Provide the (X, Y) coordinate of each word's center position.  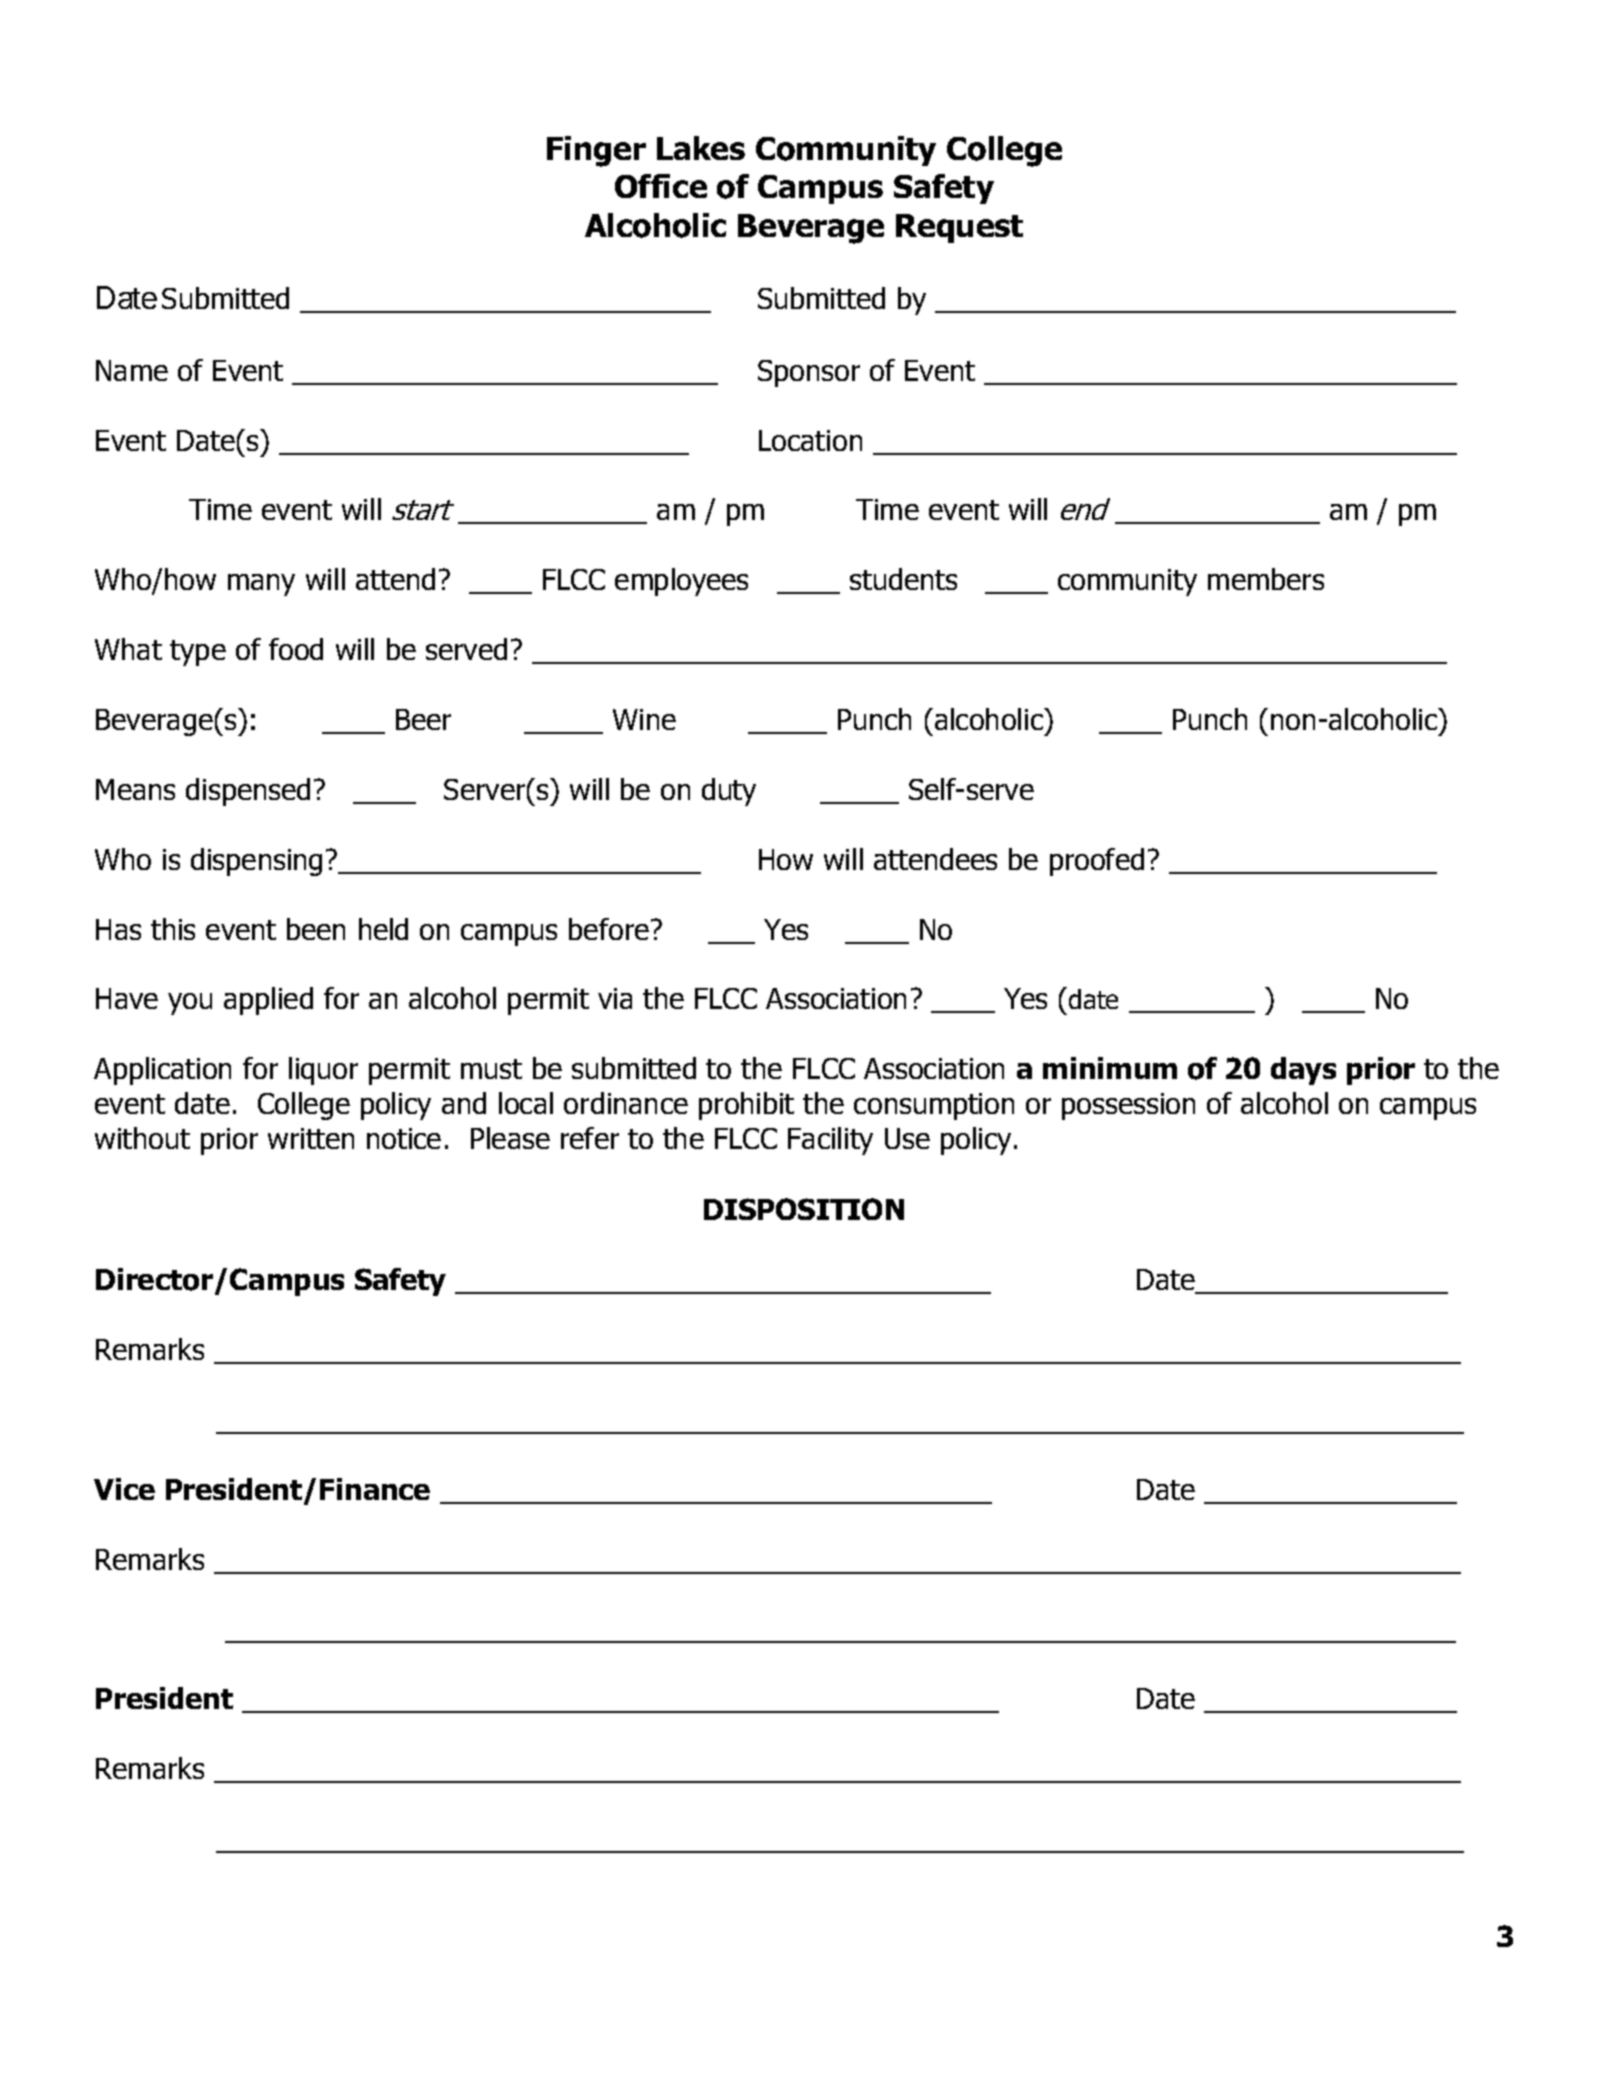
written (311, 1138)
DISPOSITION (804, 1209)
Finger (596, 151)
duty (729, 792)
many (261, 585)
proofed (1097, 862)
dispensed (248, 792)
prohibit (746, 1106)
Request (959, 228)
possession (1128, 1106)
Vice (124, 1489)
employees (681, 582)
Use (907, 1138)
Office (661, 186)
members (1266, 579)
